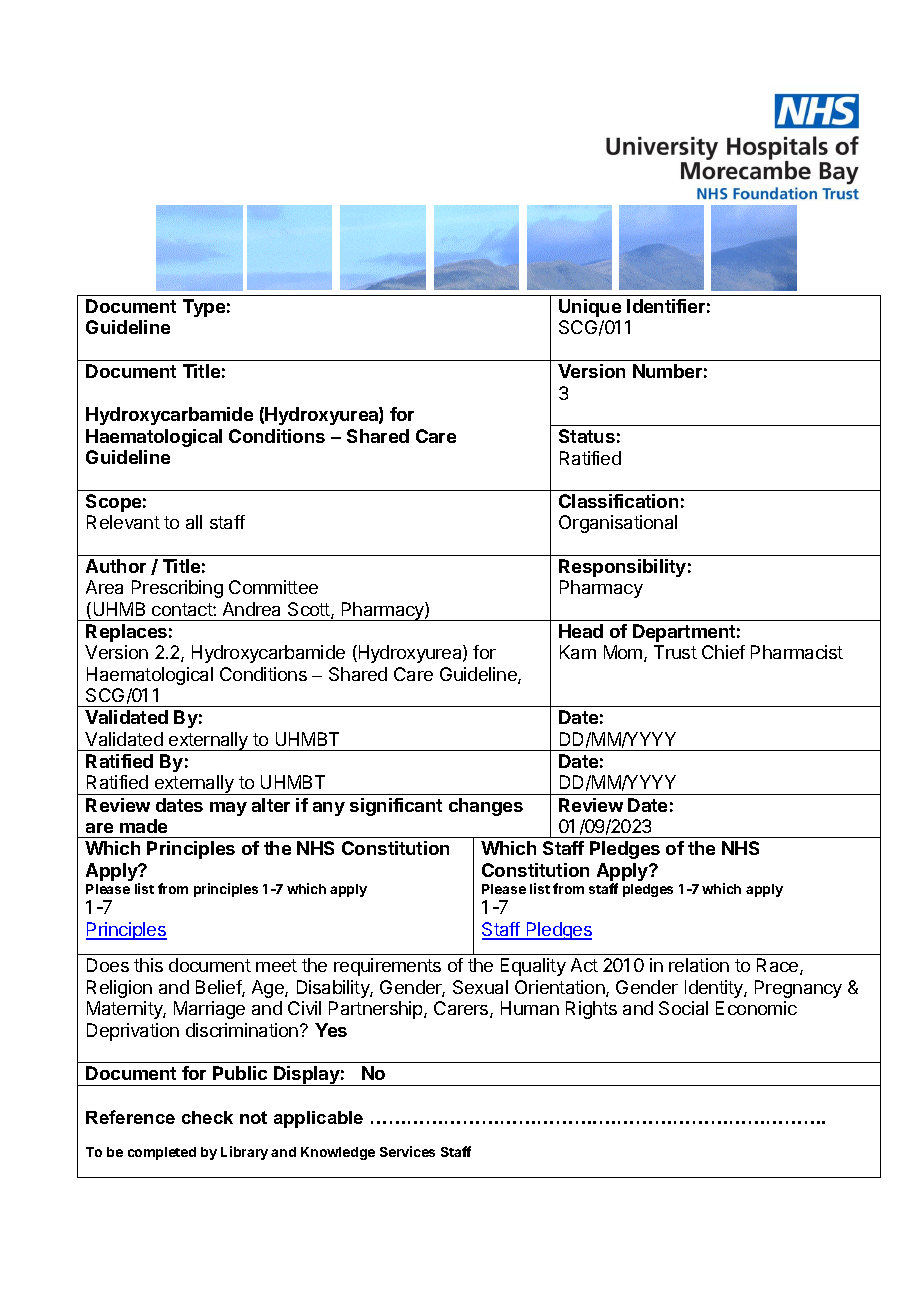 The height and width of the image is (1308, 924). Describe the element at coordinates (699, 965) in the image. I see `relation` at that location.
